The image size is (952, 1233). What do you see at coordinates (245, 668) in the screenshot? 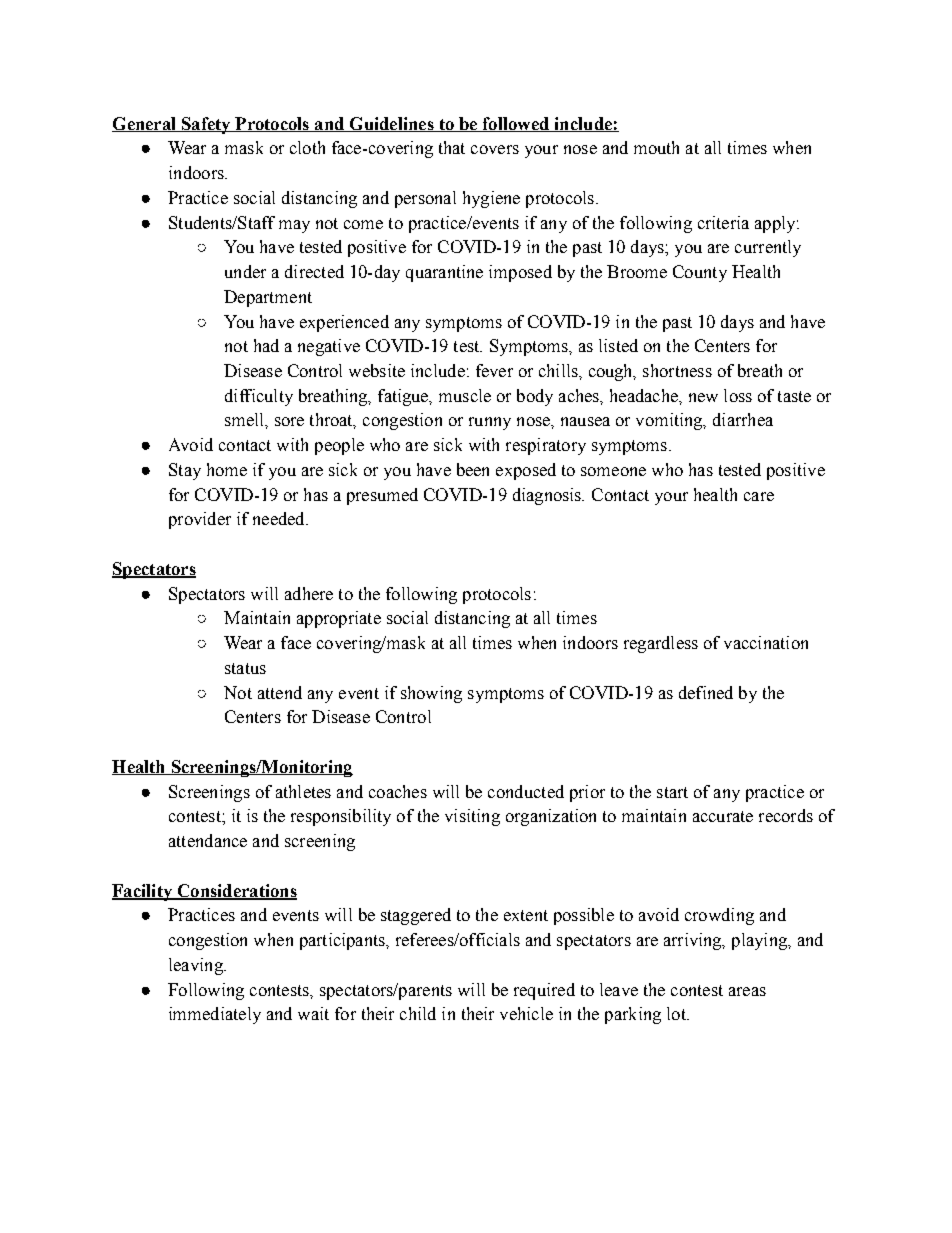
I see `status` at bounding box center [245, 668].
